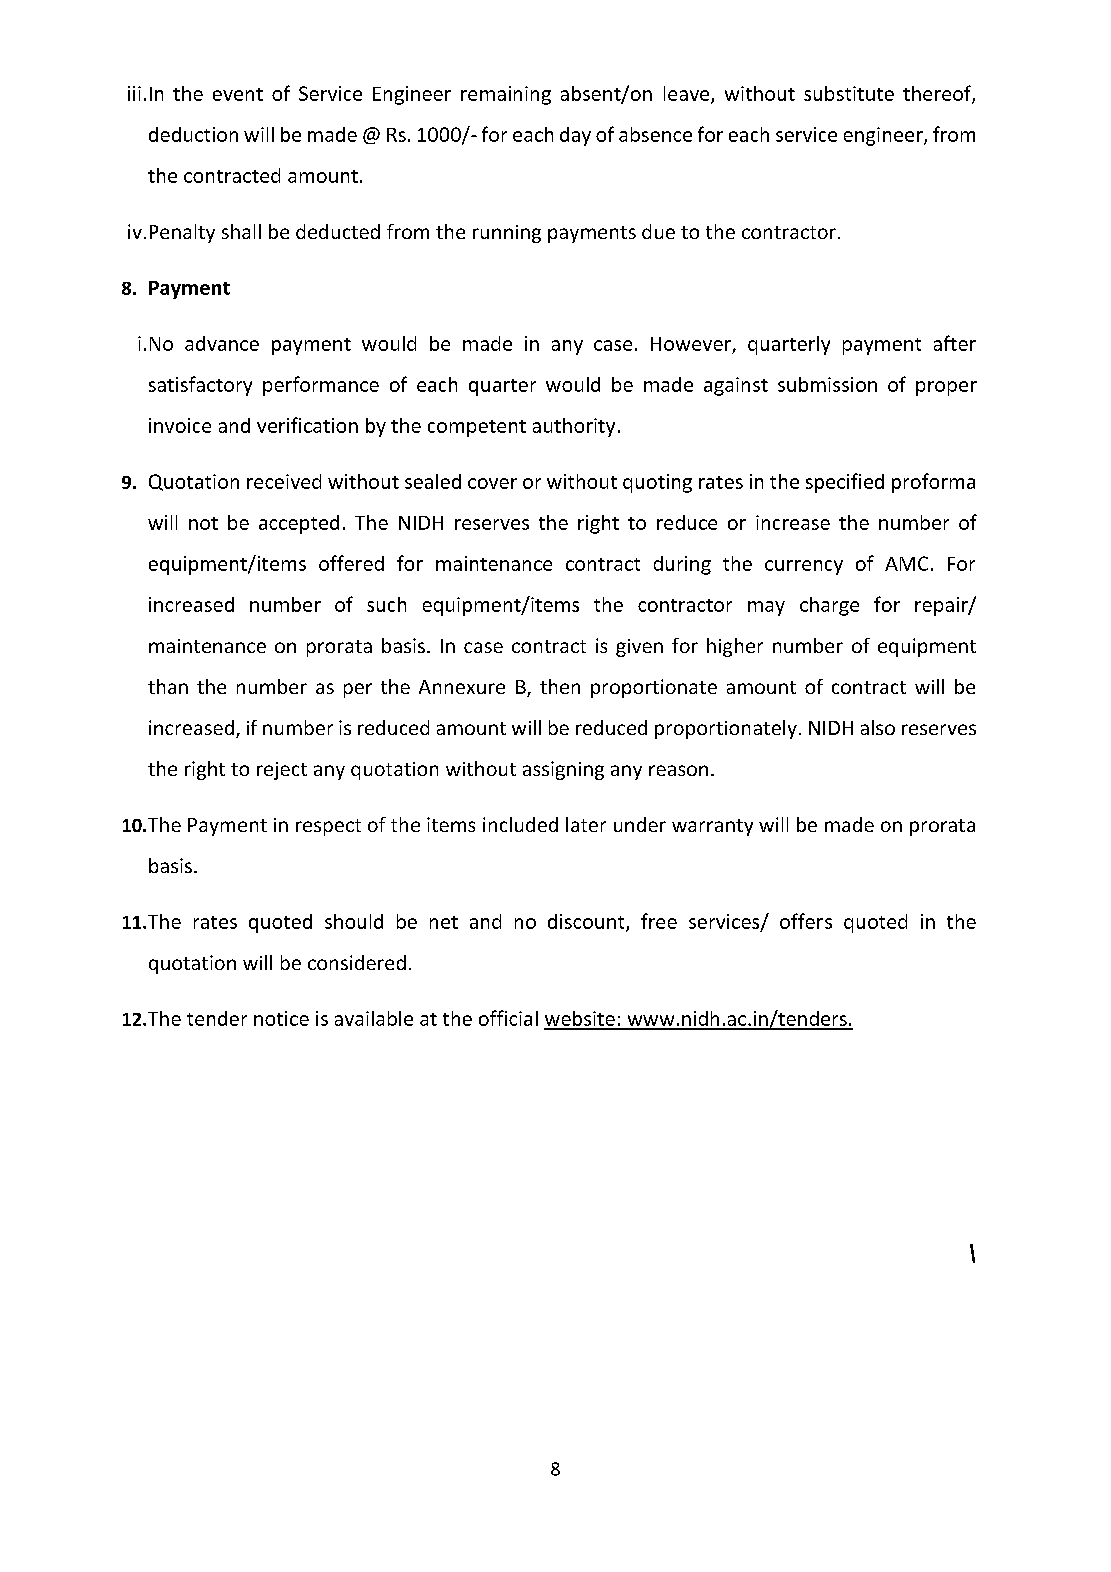 Image resolution: width=1111 pixels, height=1572 pixels. I want to click on website, so click(580, 1020).
